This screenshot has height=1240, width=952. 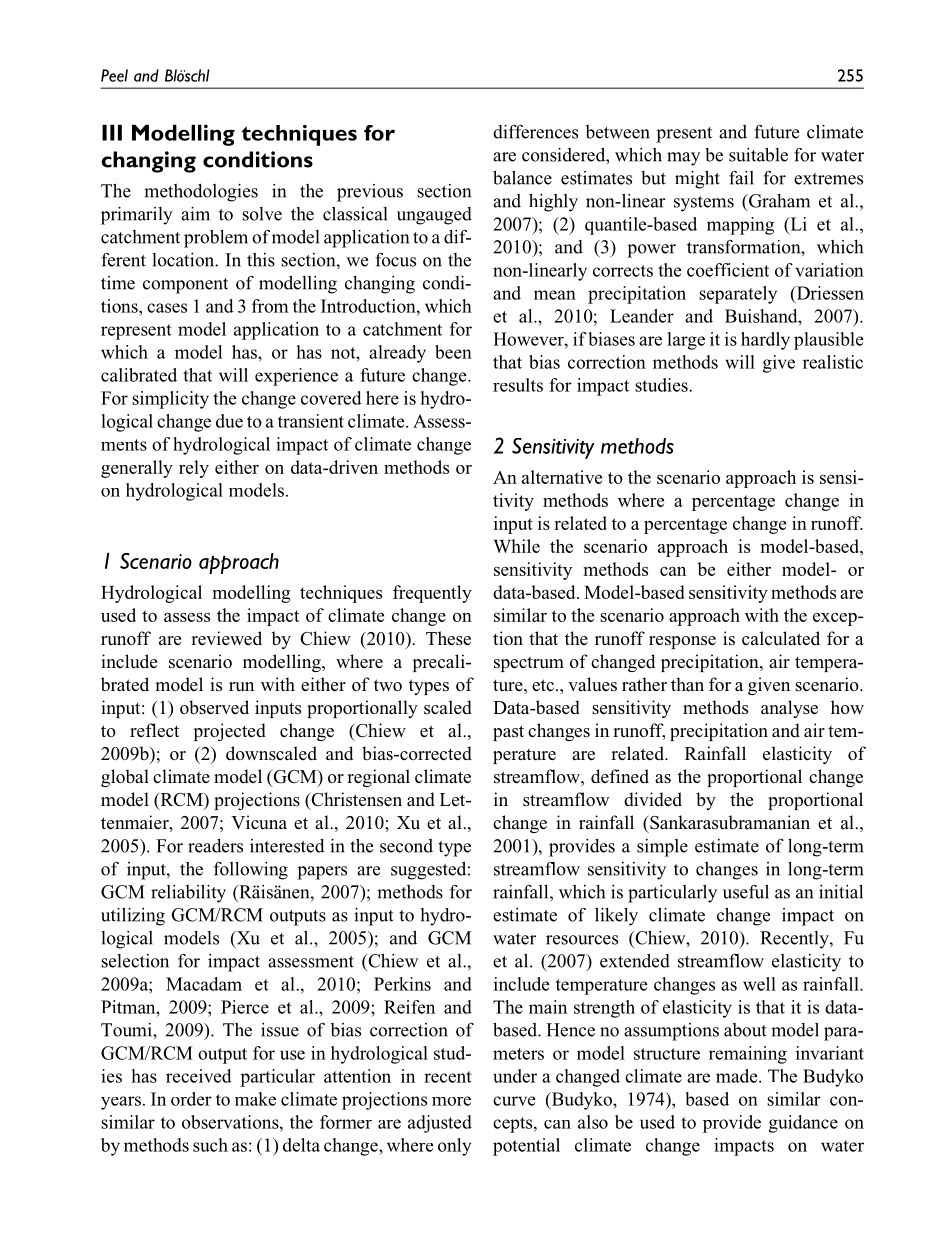 What do you see at coordinates (508, 733) in the screenshot?
I see `past` at bounding box center [508, 733].
